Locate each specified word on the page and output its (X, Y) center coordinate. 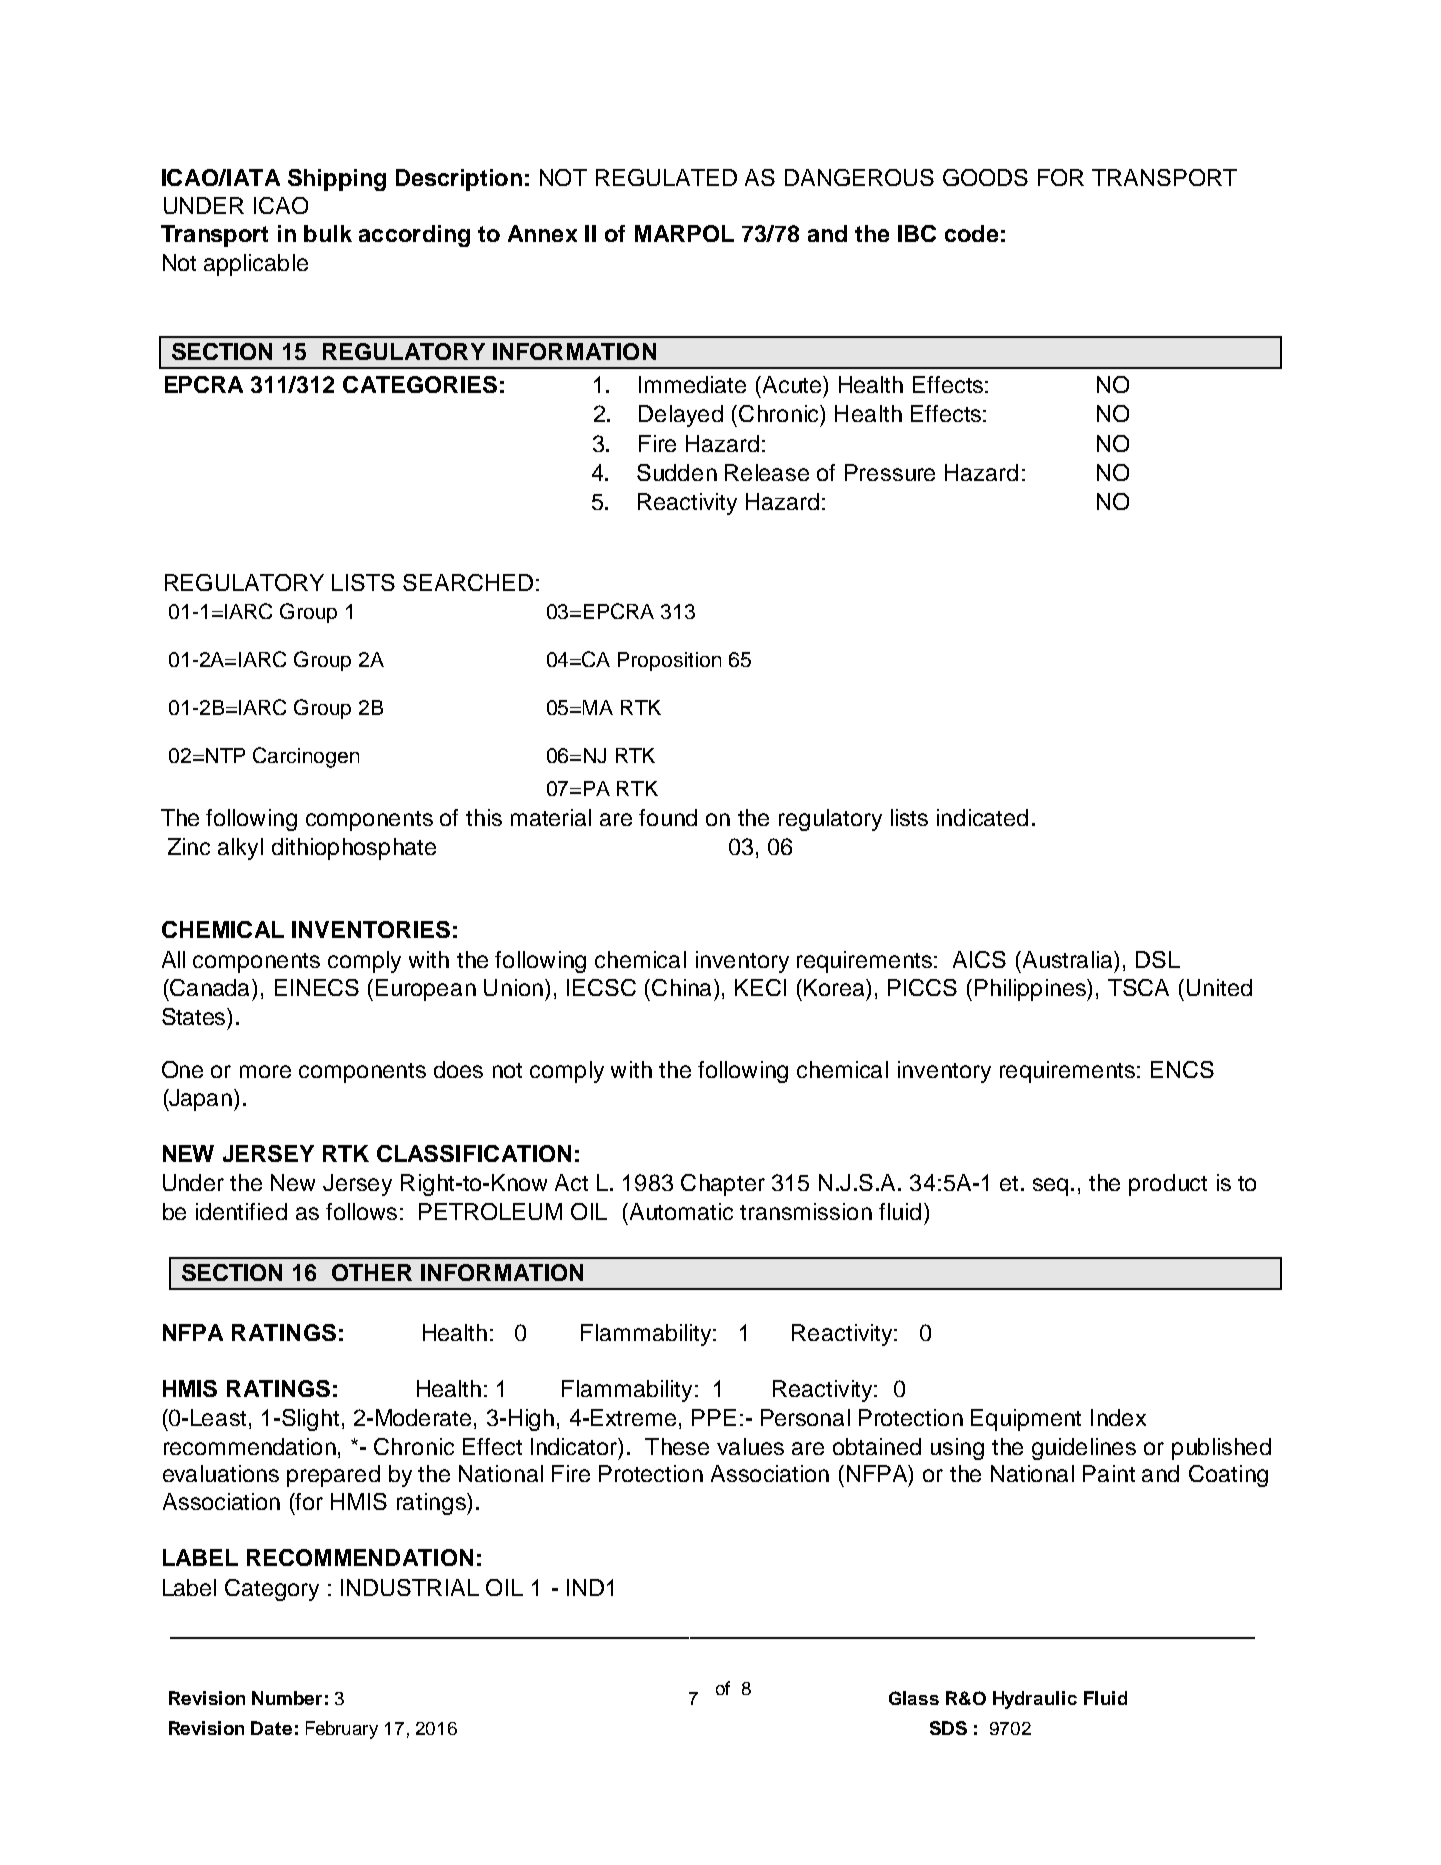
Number (287, 1698)
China (683, 987)
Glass (914, 1698)
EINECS (317, 987)
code (971, 233)
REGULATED (666, 177)
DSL (1158, 959)
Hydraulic (1035, 1700)
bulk (328, 233)
